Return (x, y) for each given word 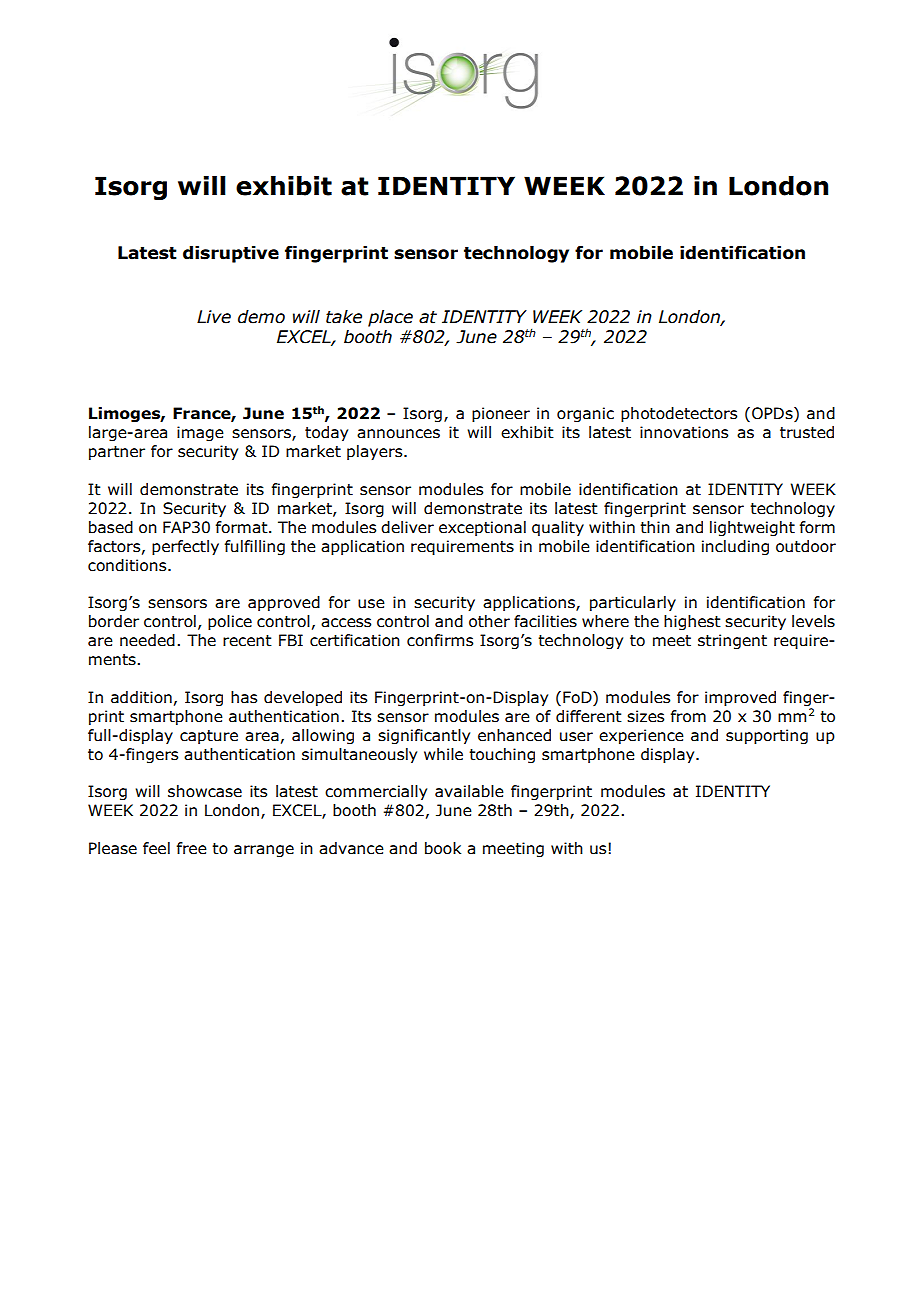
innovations (684, 432)
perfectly (185, 547)
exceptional (482, 528)
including (735, 547)
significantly (424, 736)
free (192, 848)
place (390, 318)
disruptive (231, 254)
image (200, 433)
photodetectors (679, 414)
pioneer (501, 414)
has (244, 697)
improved (740, 698)
